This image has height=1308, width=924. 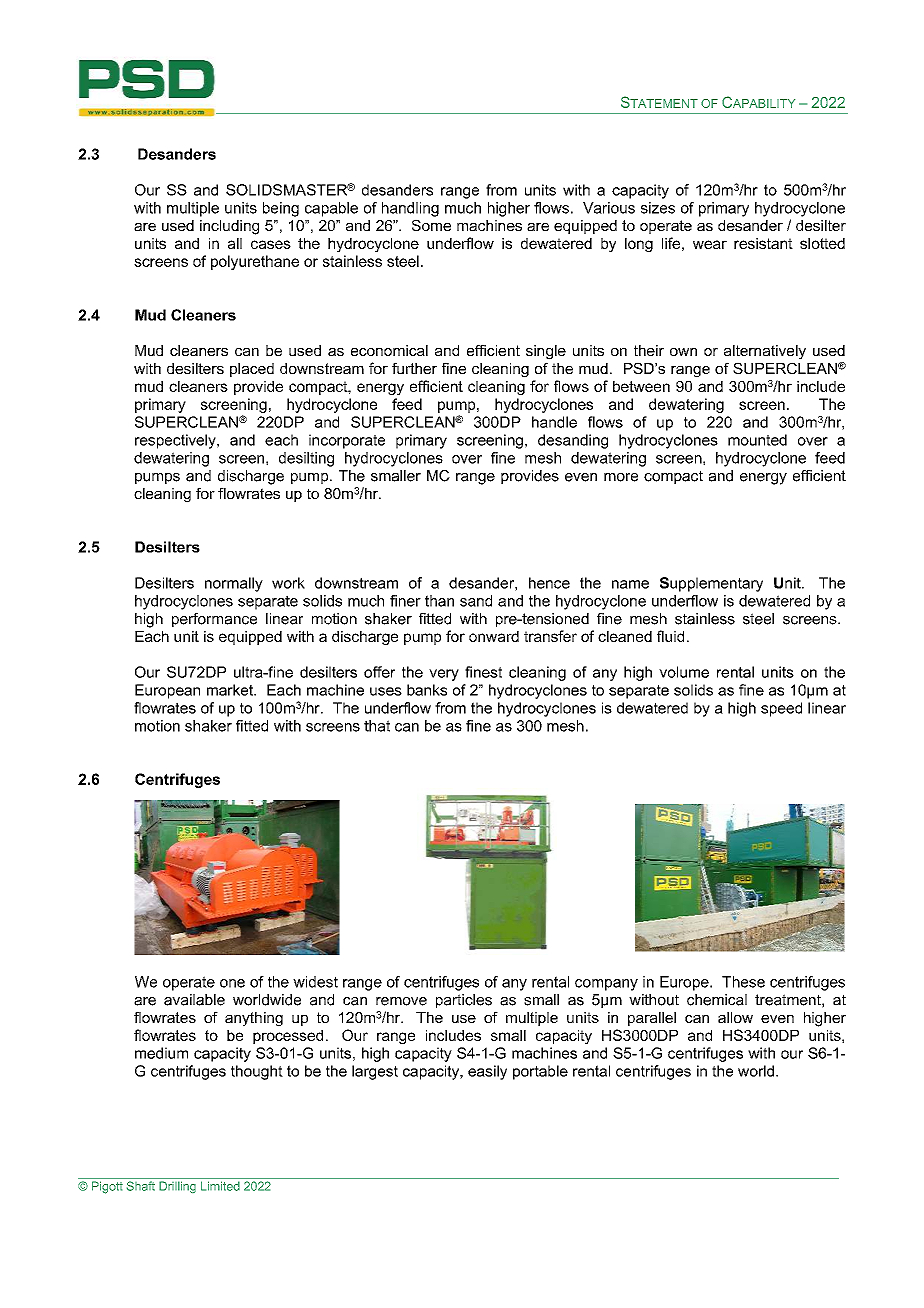 What do you see at coordinates (781, 709) in the image?
I see `speed` at bounding box center [781, 709].
